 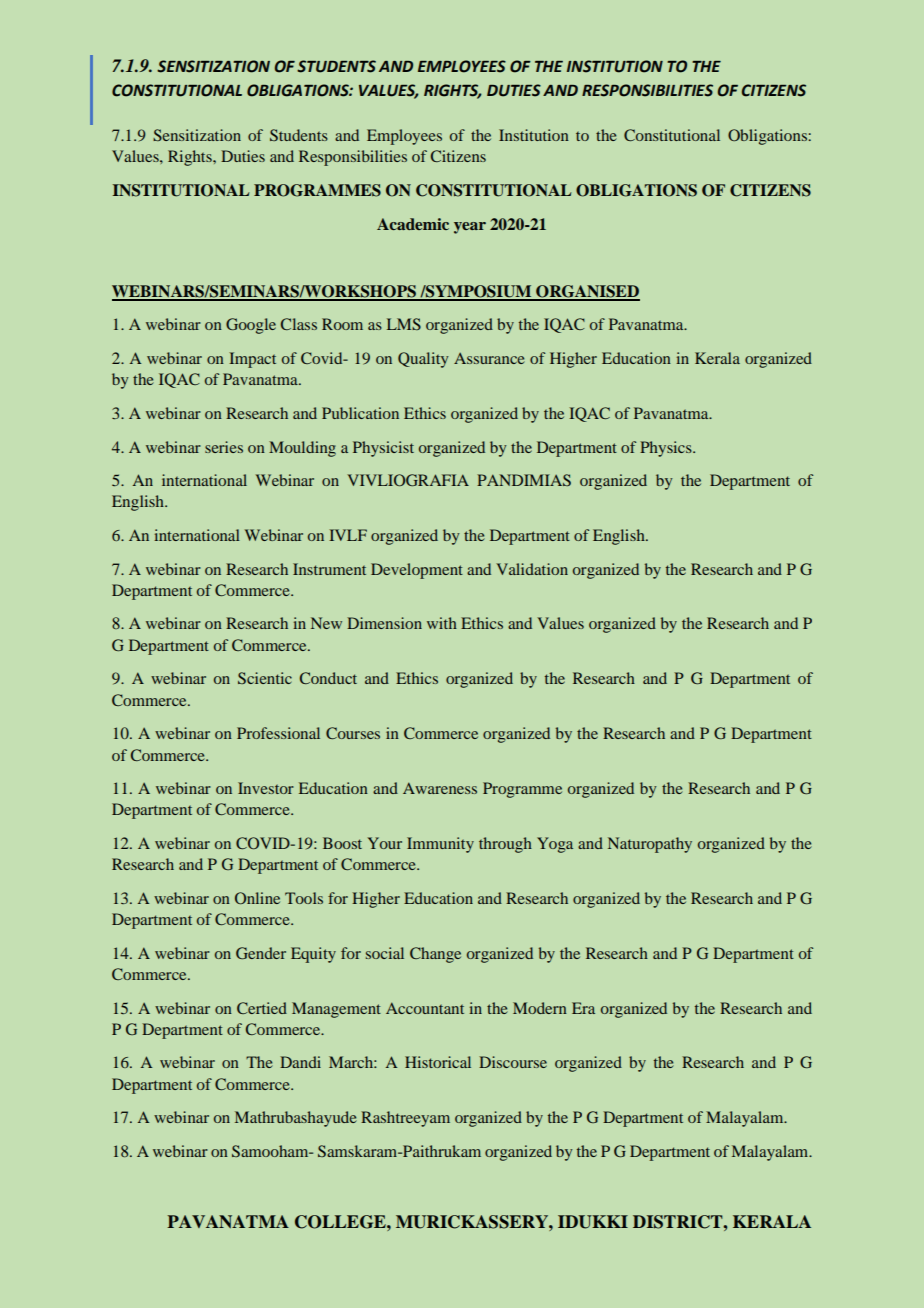 What do you see at coordinates (438, 1062) in the document?
I see `Historical` at bounding box center [438, 1062].
